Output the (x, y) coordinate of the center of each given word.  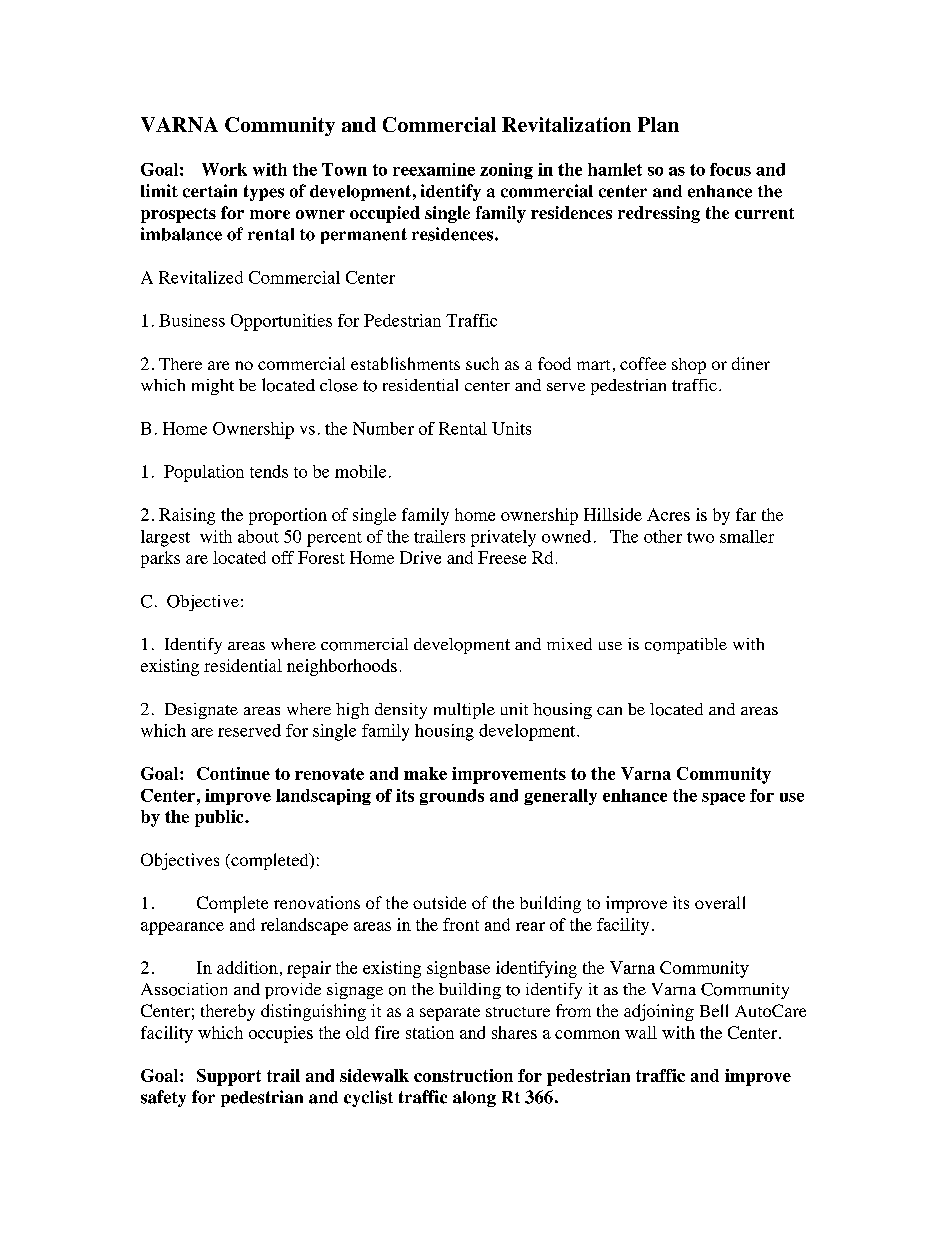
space (723, 799)
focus (730, 169)
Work (224, 169)
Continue (233, 773)
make (425, 773)
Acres (668, 514)
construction (463, 1075)
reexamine (434, 169)
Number (383, 428)
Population (204, 473)
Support (229, 1077)
